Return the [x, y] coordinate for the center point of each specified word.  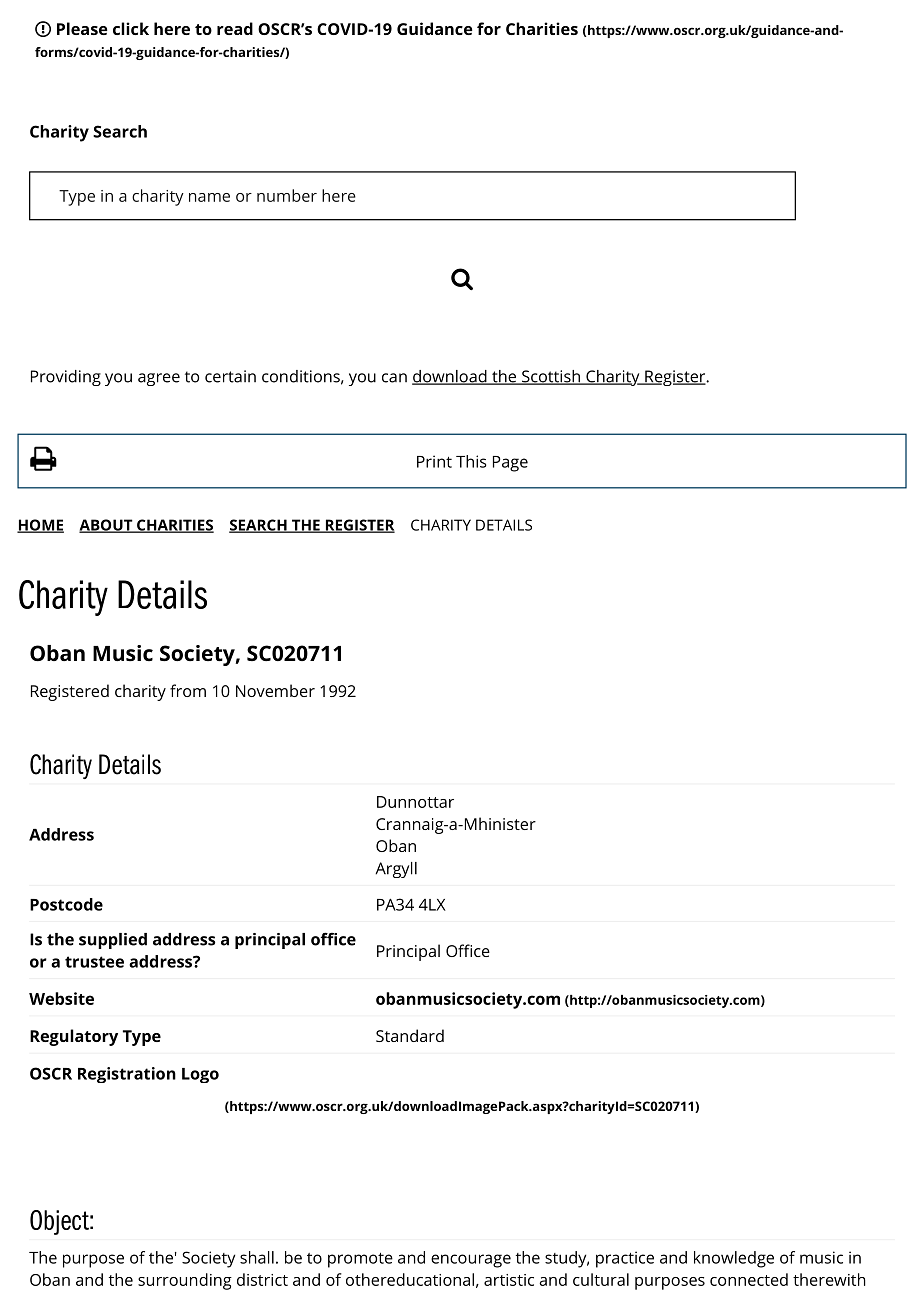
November [275, 690]
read [235, 28]
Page [510, 464]
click [131, 28]
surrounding [185, 1281]
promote [360, 1260]
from [188, 690]
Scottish [550, 377]
